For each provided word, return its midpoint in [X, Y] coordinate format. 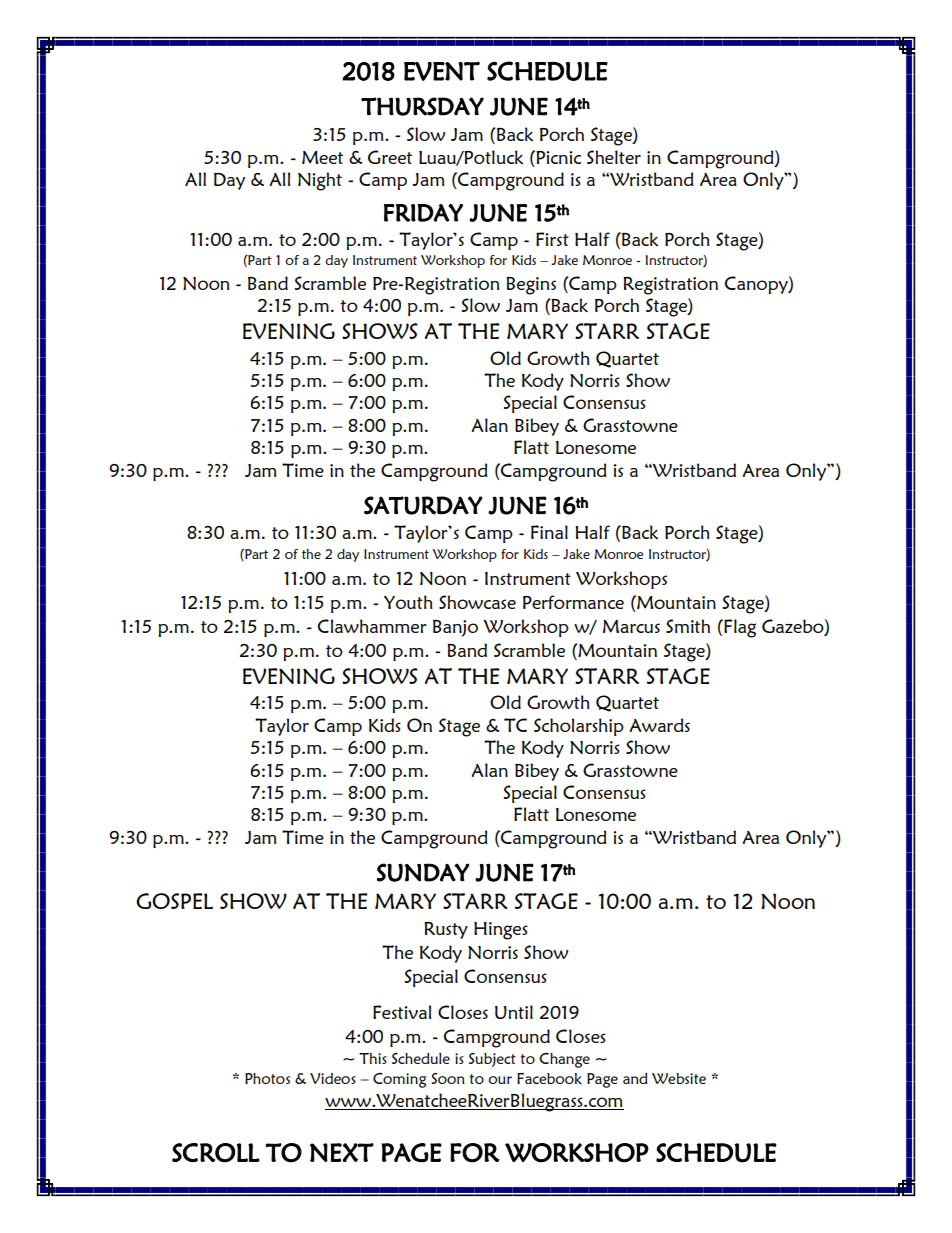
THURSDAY [422, 106]
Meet [322, 157]
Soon [448, 1078]
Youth [408, 602]
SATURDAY [423, 505]
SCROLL [216, 1153]
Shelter [614, 157]
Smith [688, 626]
